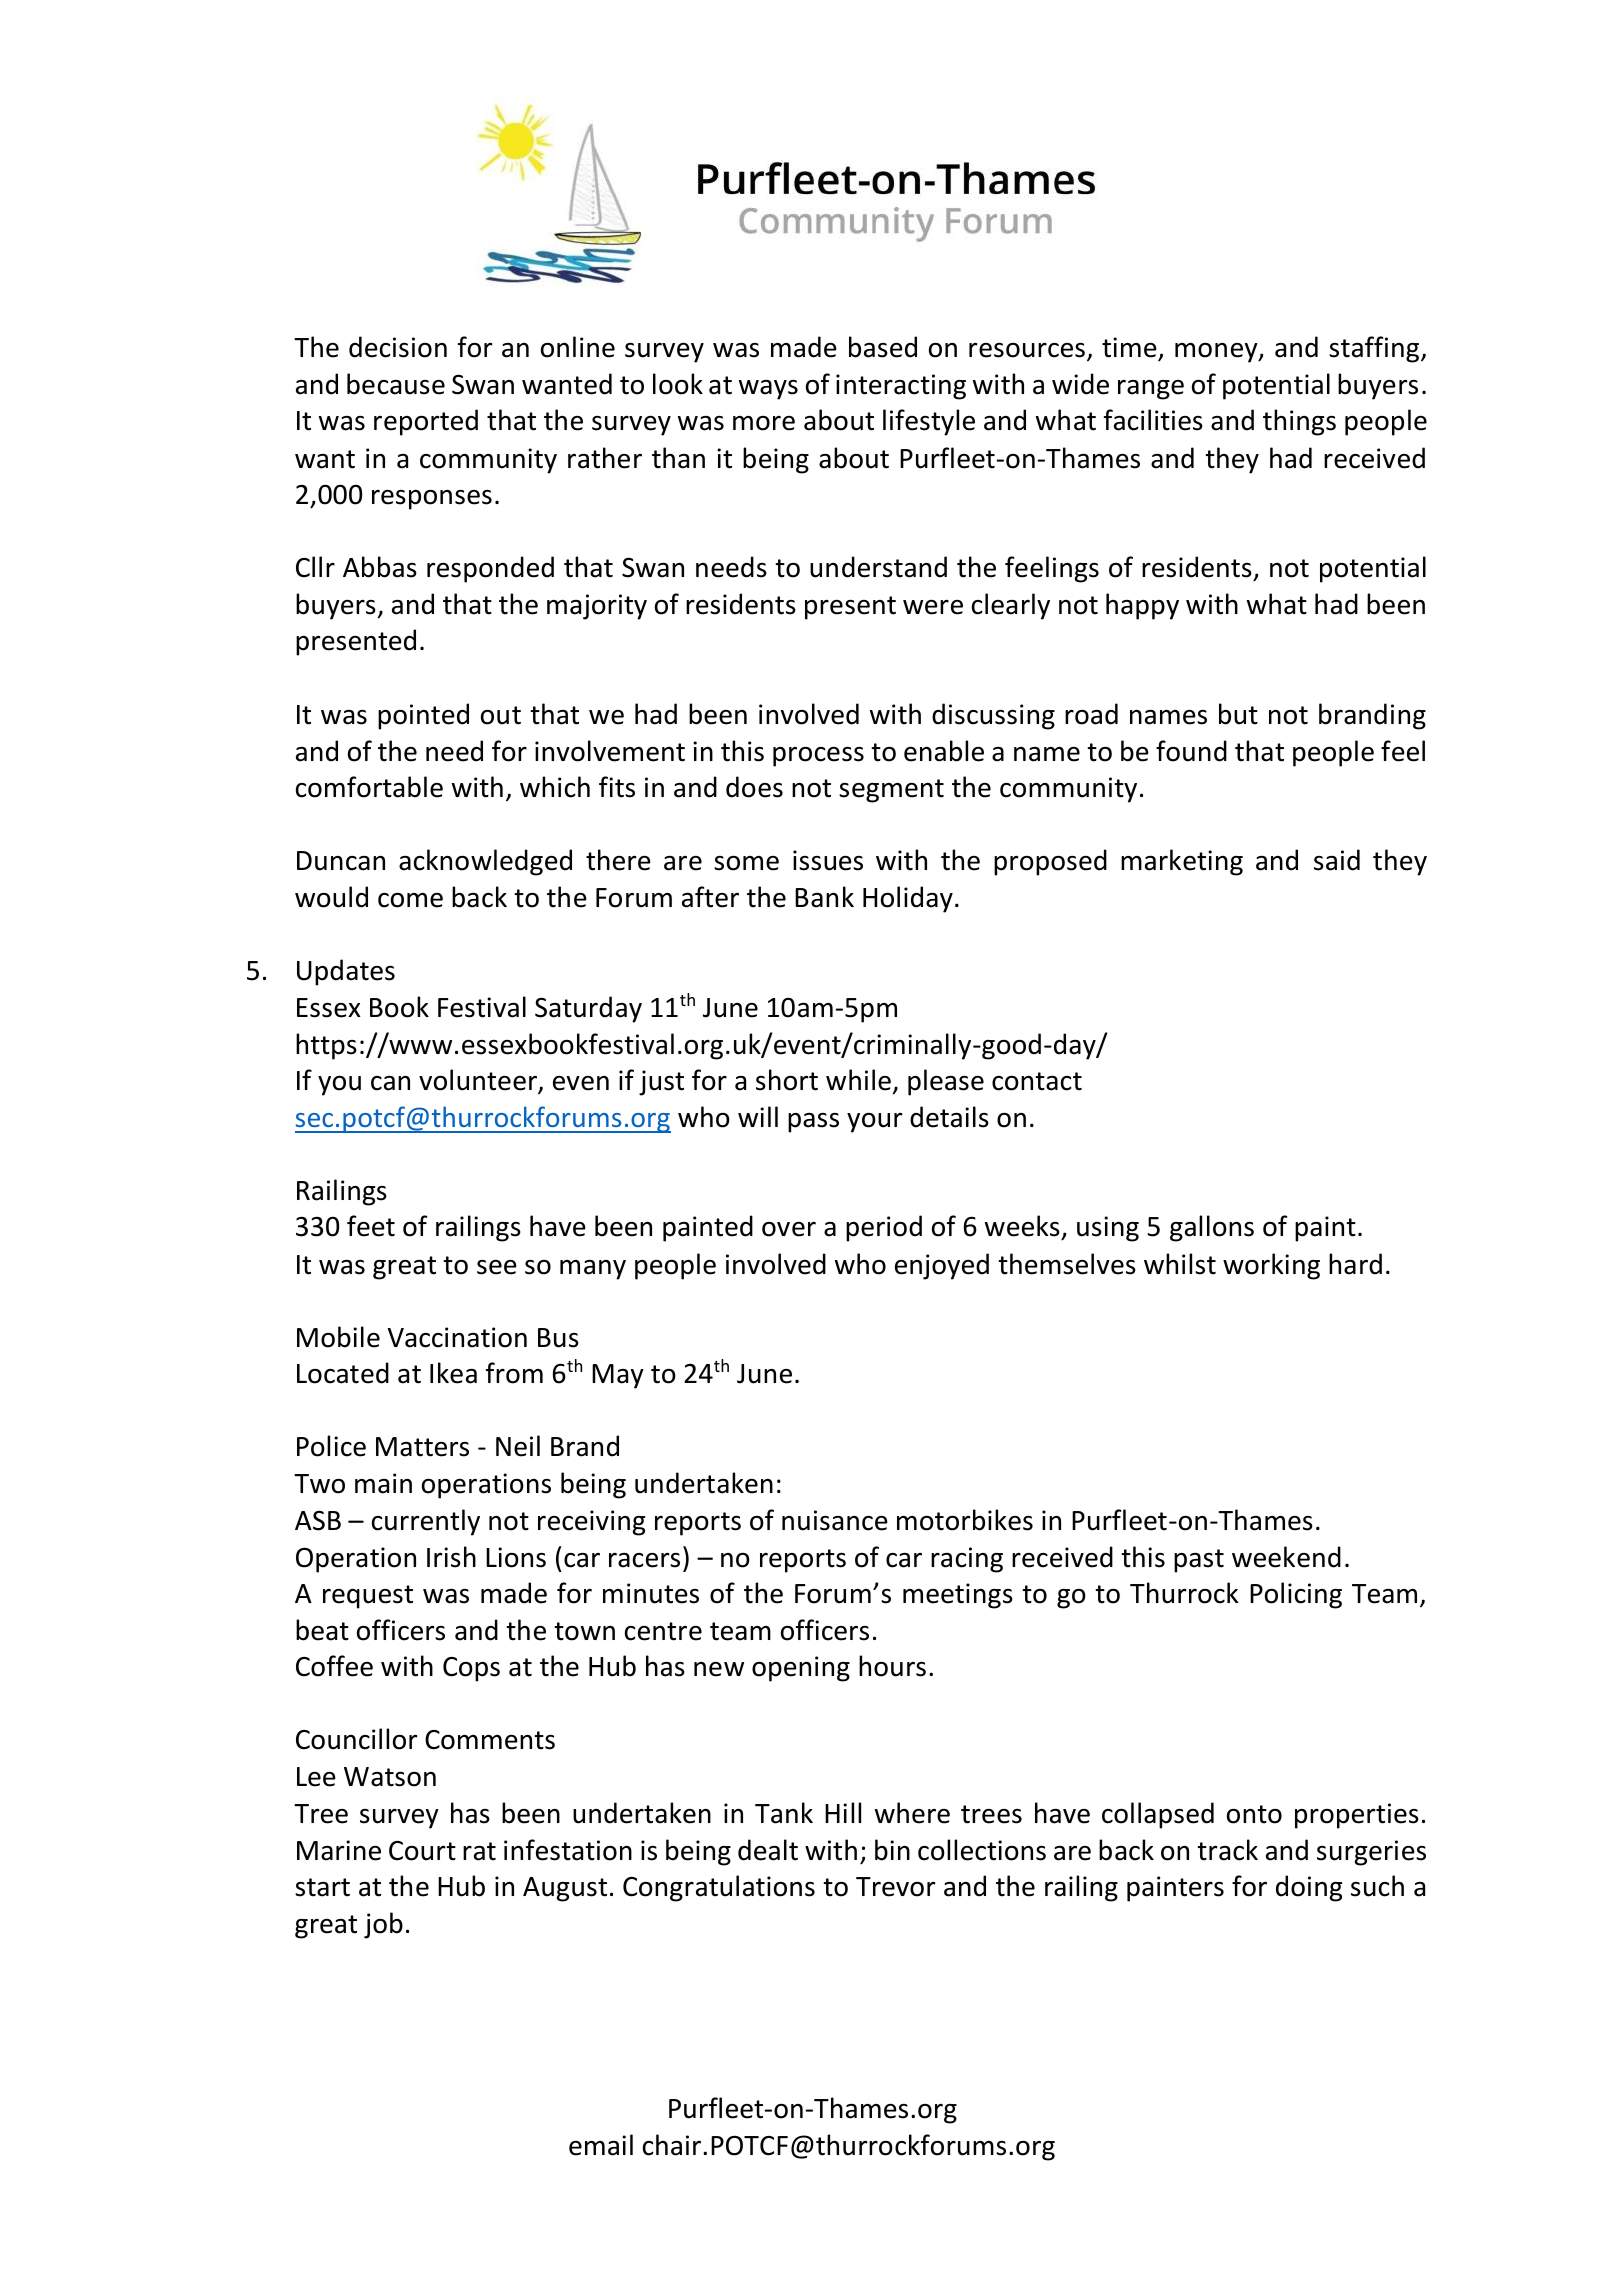 This page has width=1624, height=2296. I want to click on currently, so click(426, 1522).
